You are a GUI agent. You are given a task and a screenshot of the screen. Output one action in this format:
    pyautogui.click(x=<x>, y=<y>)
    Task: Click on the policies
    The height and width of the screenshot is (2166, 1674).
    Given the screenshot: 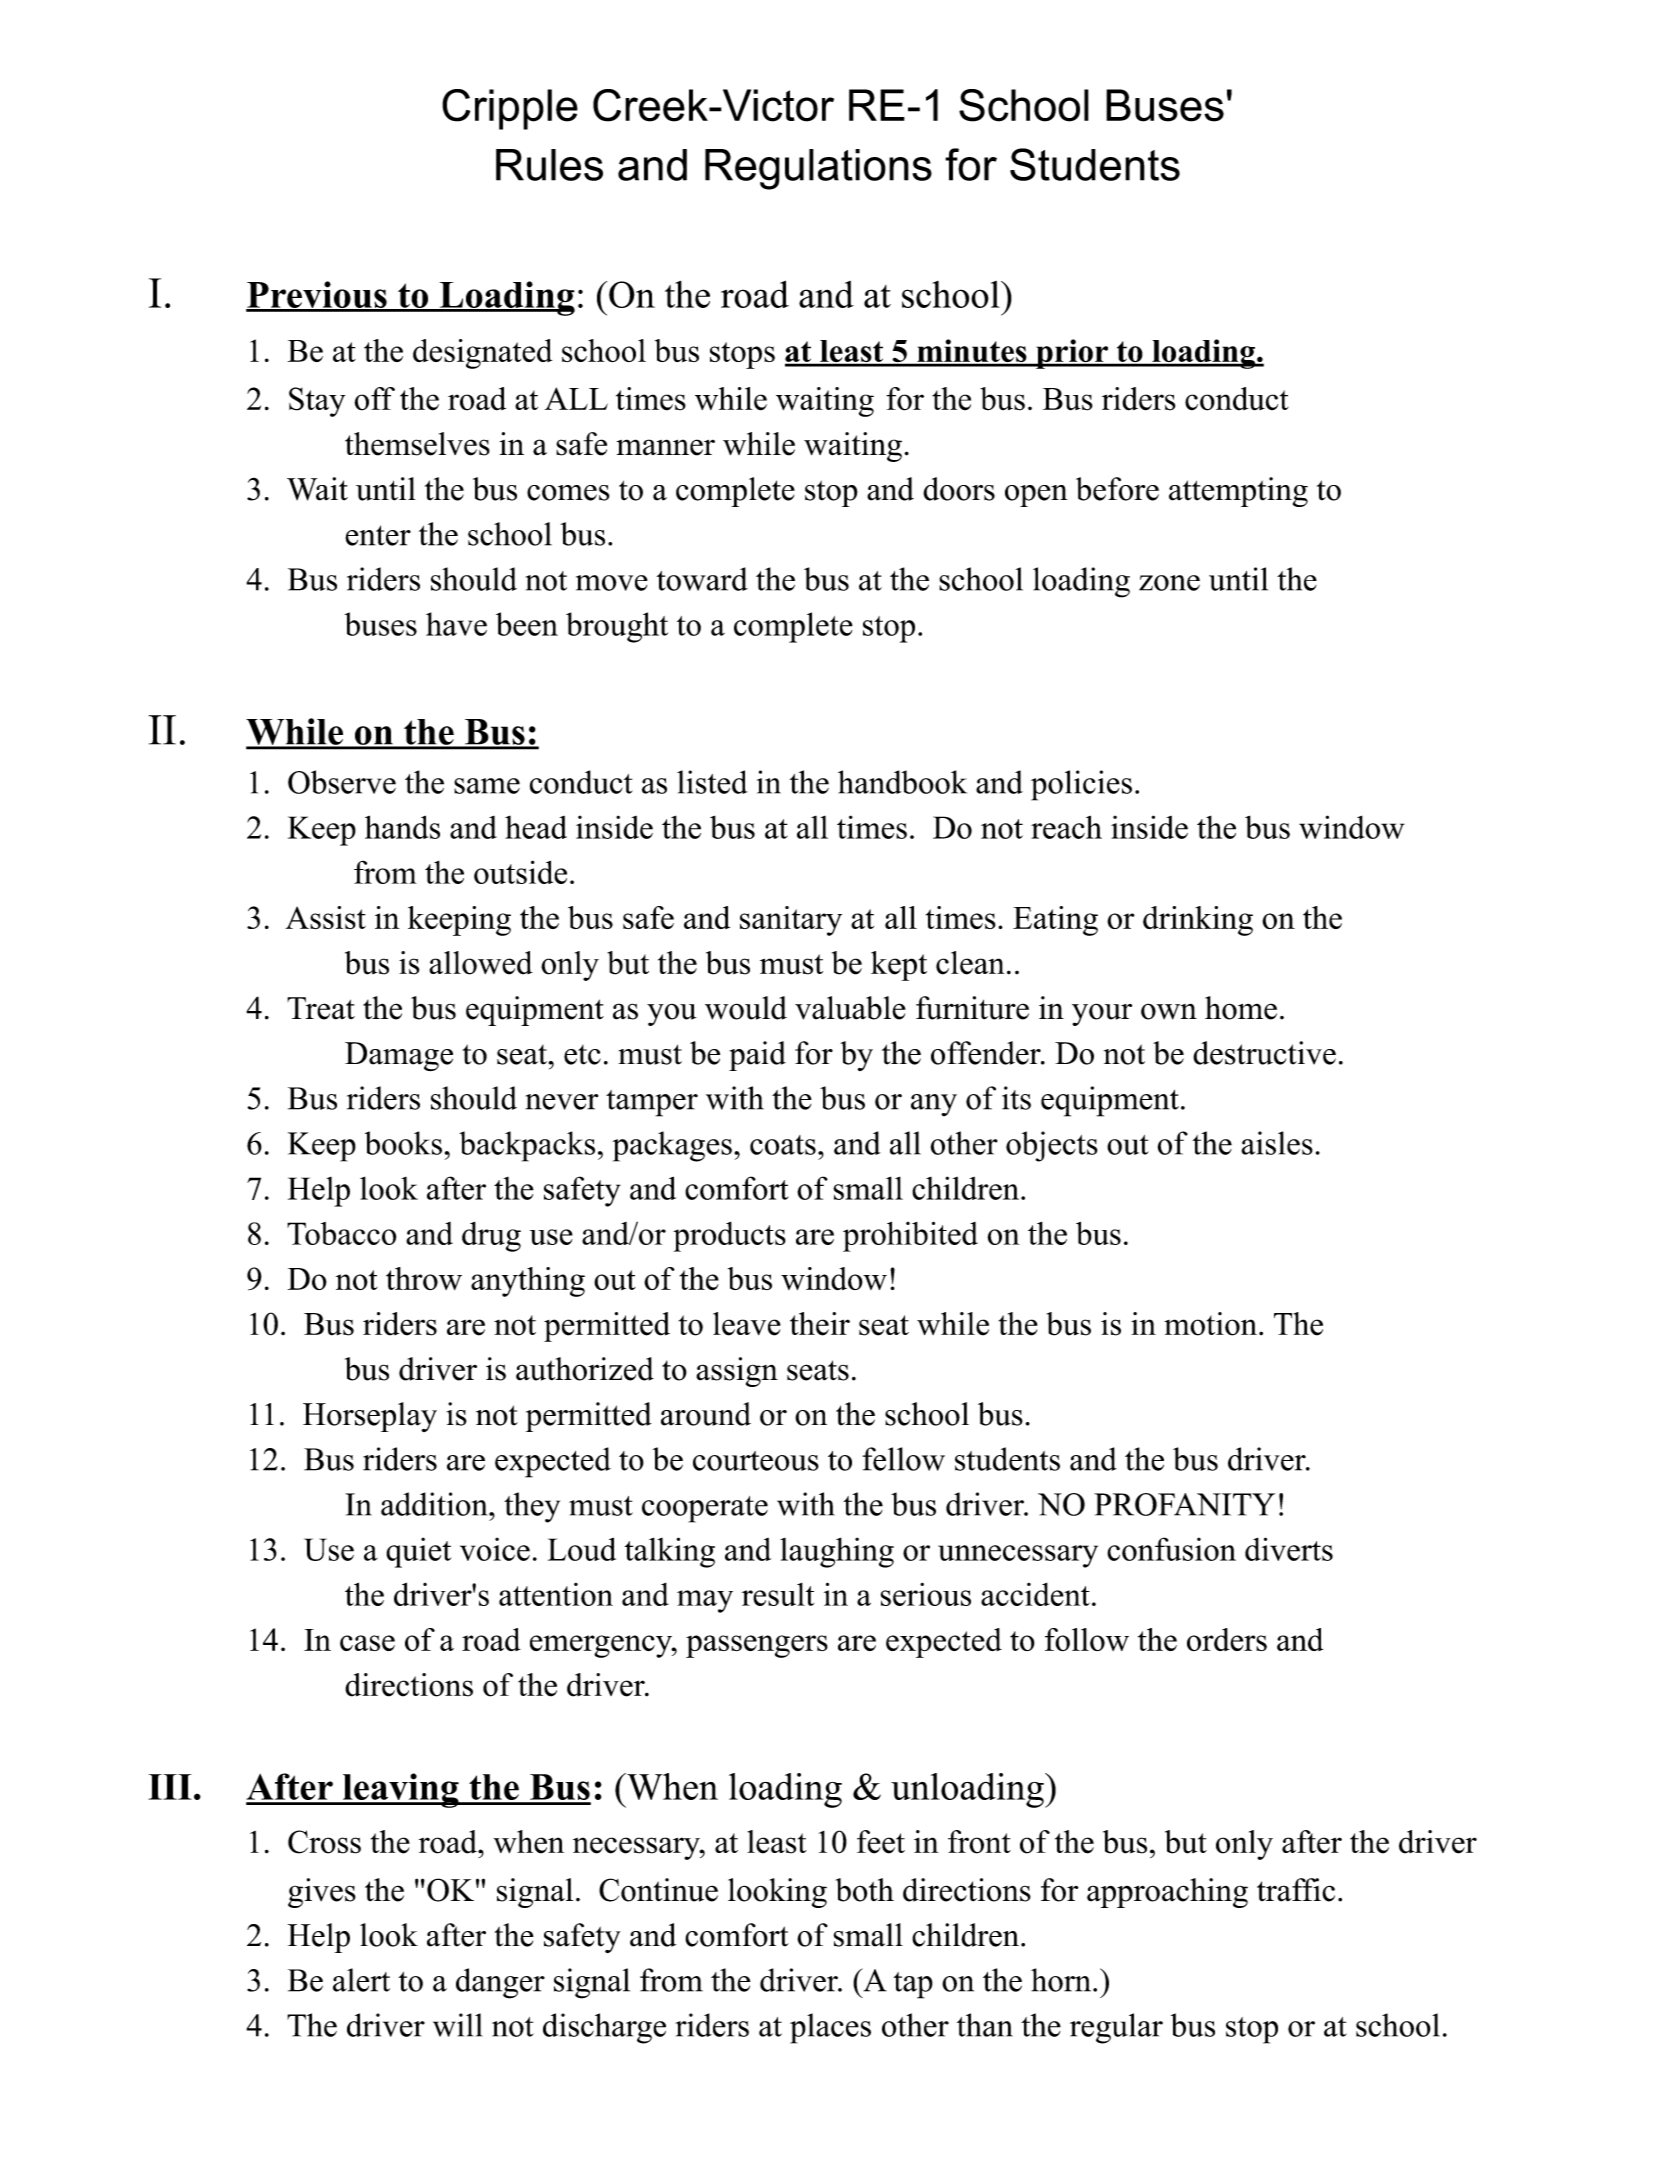 What is the action you would take?
    pyautogui.click(x=1081, y=785)
